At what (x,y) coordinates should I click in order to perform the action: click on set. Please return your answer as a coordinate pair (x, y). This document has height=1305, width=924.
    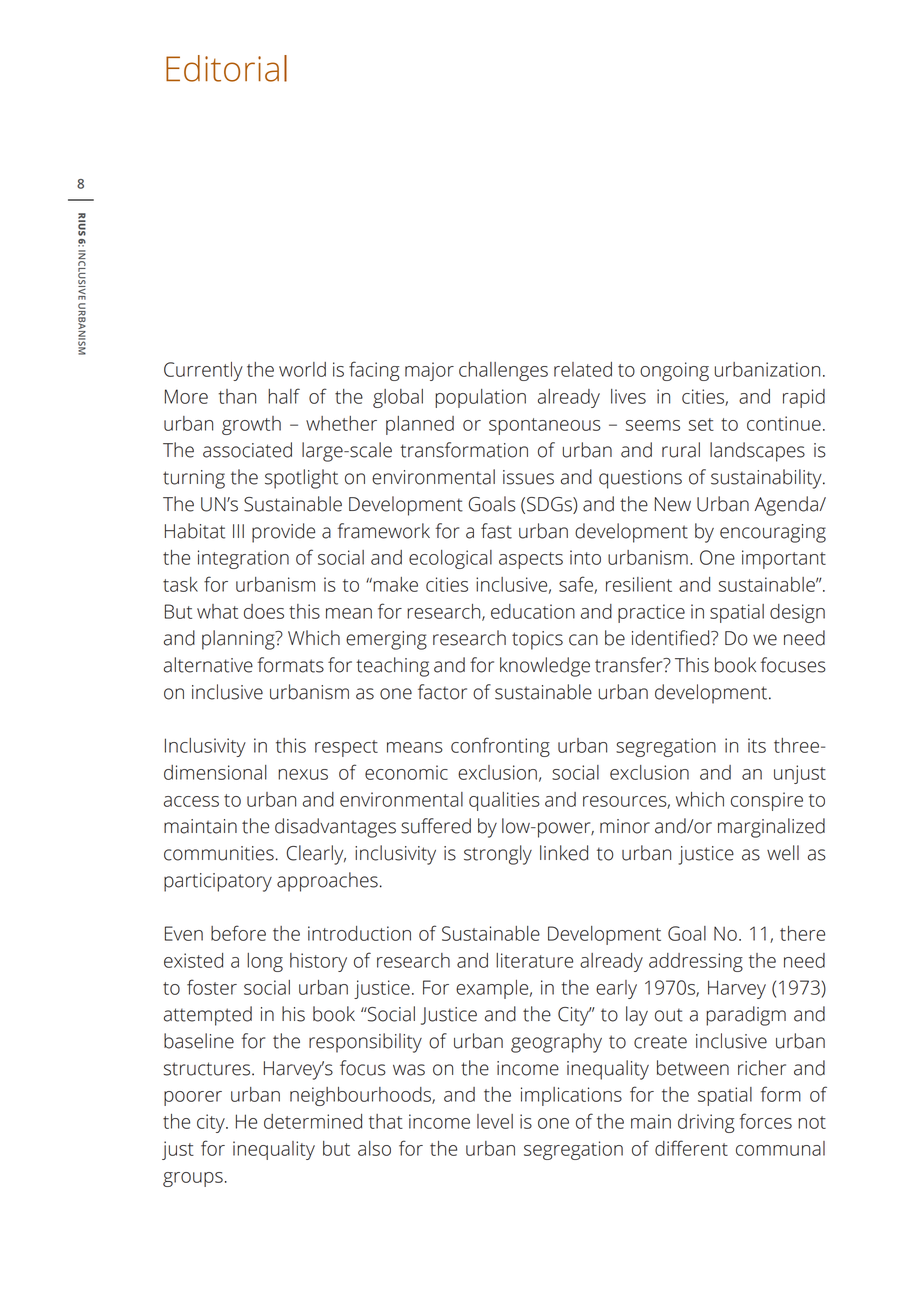
    Looking at the image, I should click on (701, 424).
